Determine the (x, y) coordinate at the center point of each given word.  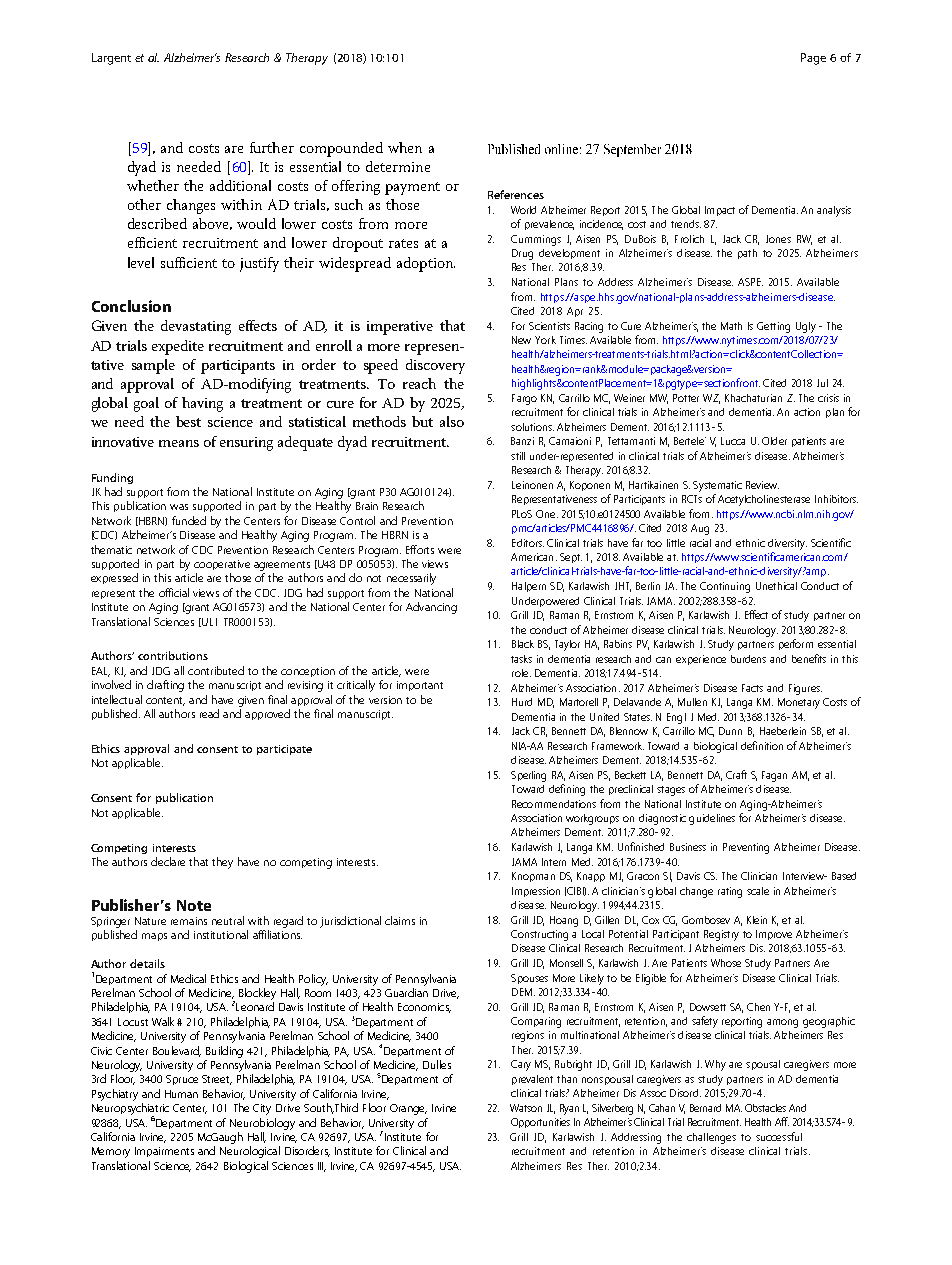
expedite (178, 347)
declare (168, 861)
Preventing (746, 848)
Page (813, 59)
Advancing (431, 608)
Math (731, 326)
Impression (536, 892)
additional (240, 185)
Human (181, 1094)
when (405, 147)
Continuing (725, 587)
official (174, 592)
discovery (435, 366)
